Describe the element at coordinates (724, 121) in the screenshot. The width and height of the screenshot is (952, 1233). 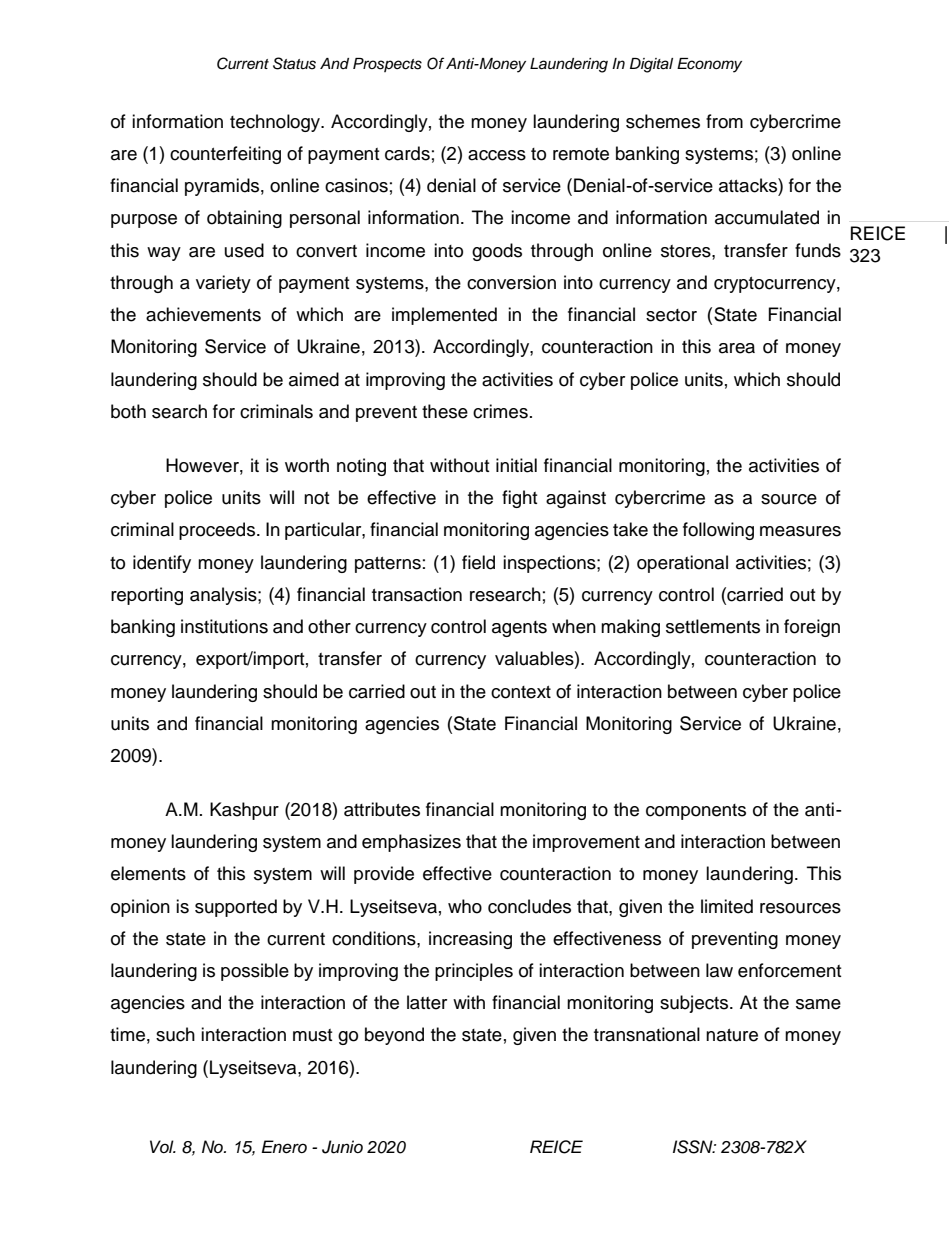
I see `from` at that location.
